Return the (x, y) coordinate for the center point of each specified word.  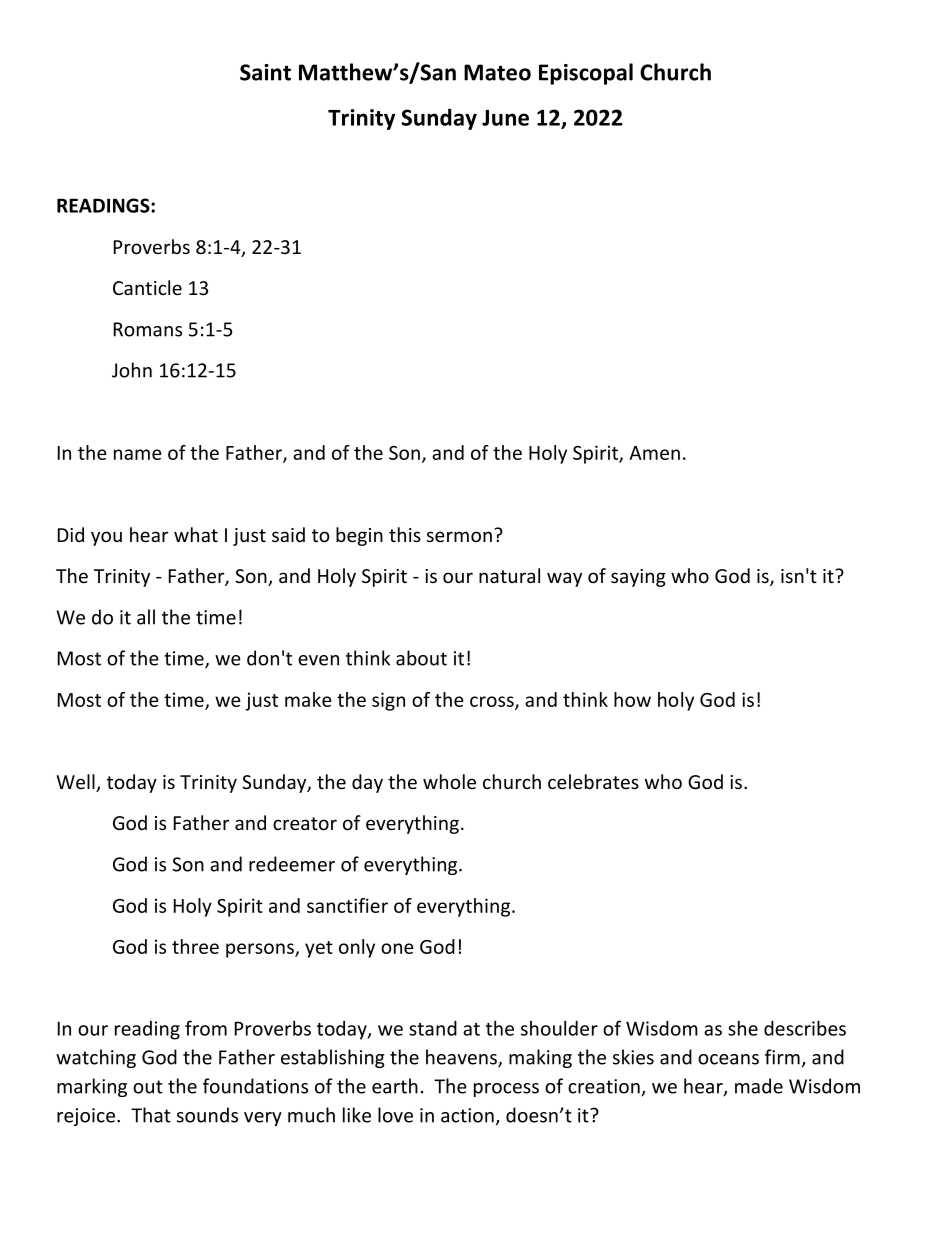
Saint (265, 72)
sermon (459, 537)
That (151, 1115)
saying (638, 578)
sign (388, 701)
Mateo (497, 72)
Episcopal (586, 74)
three (195, 946)
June (505, 118)
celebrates (593, 782)
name (138, 454)
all (146, 617)
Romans (148, 329)
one (397, 948)
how (632, 699)
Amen (654, 453)
